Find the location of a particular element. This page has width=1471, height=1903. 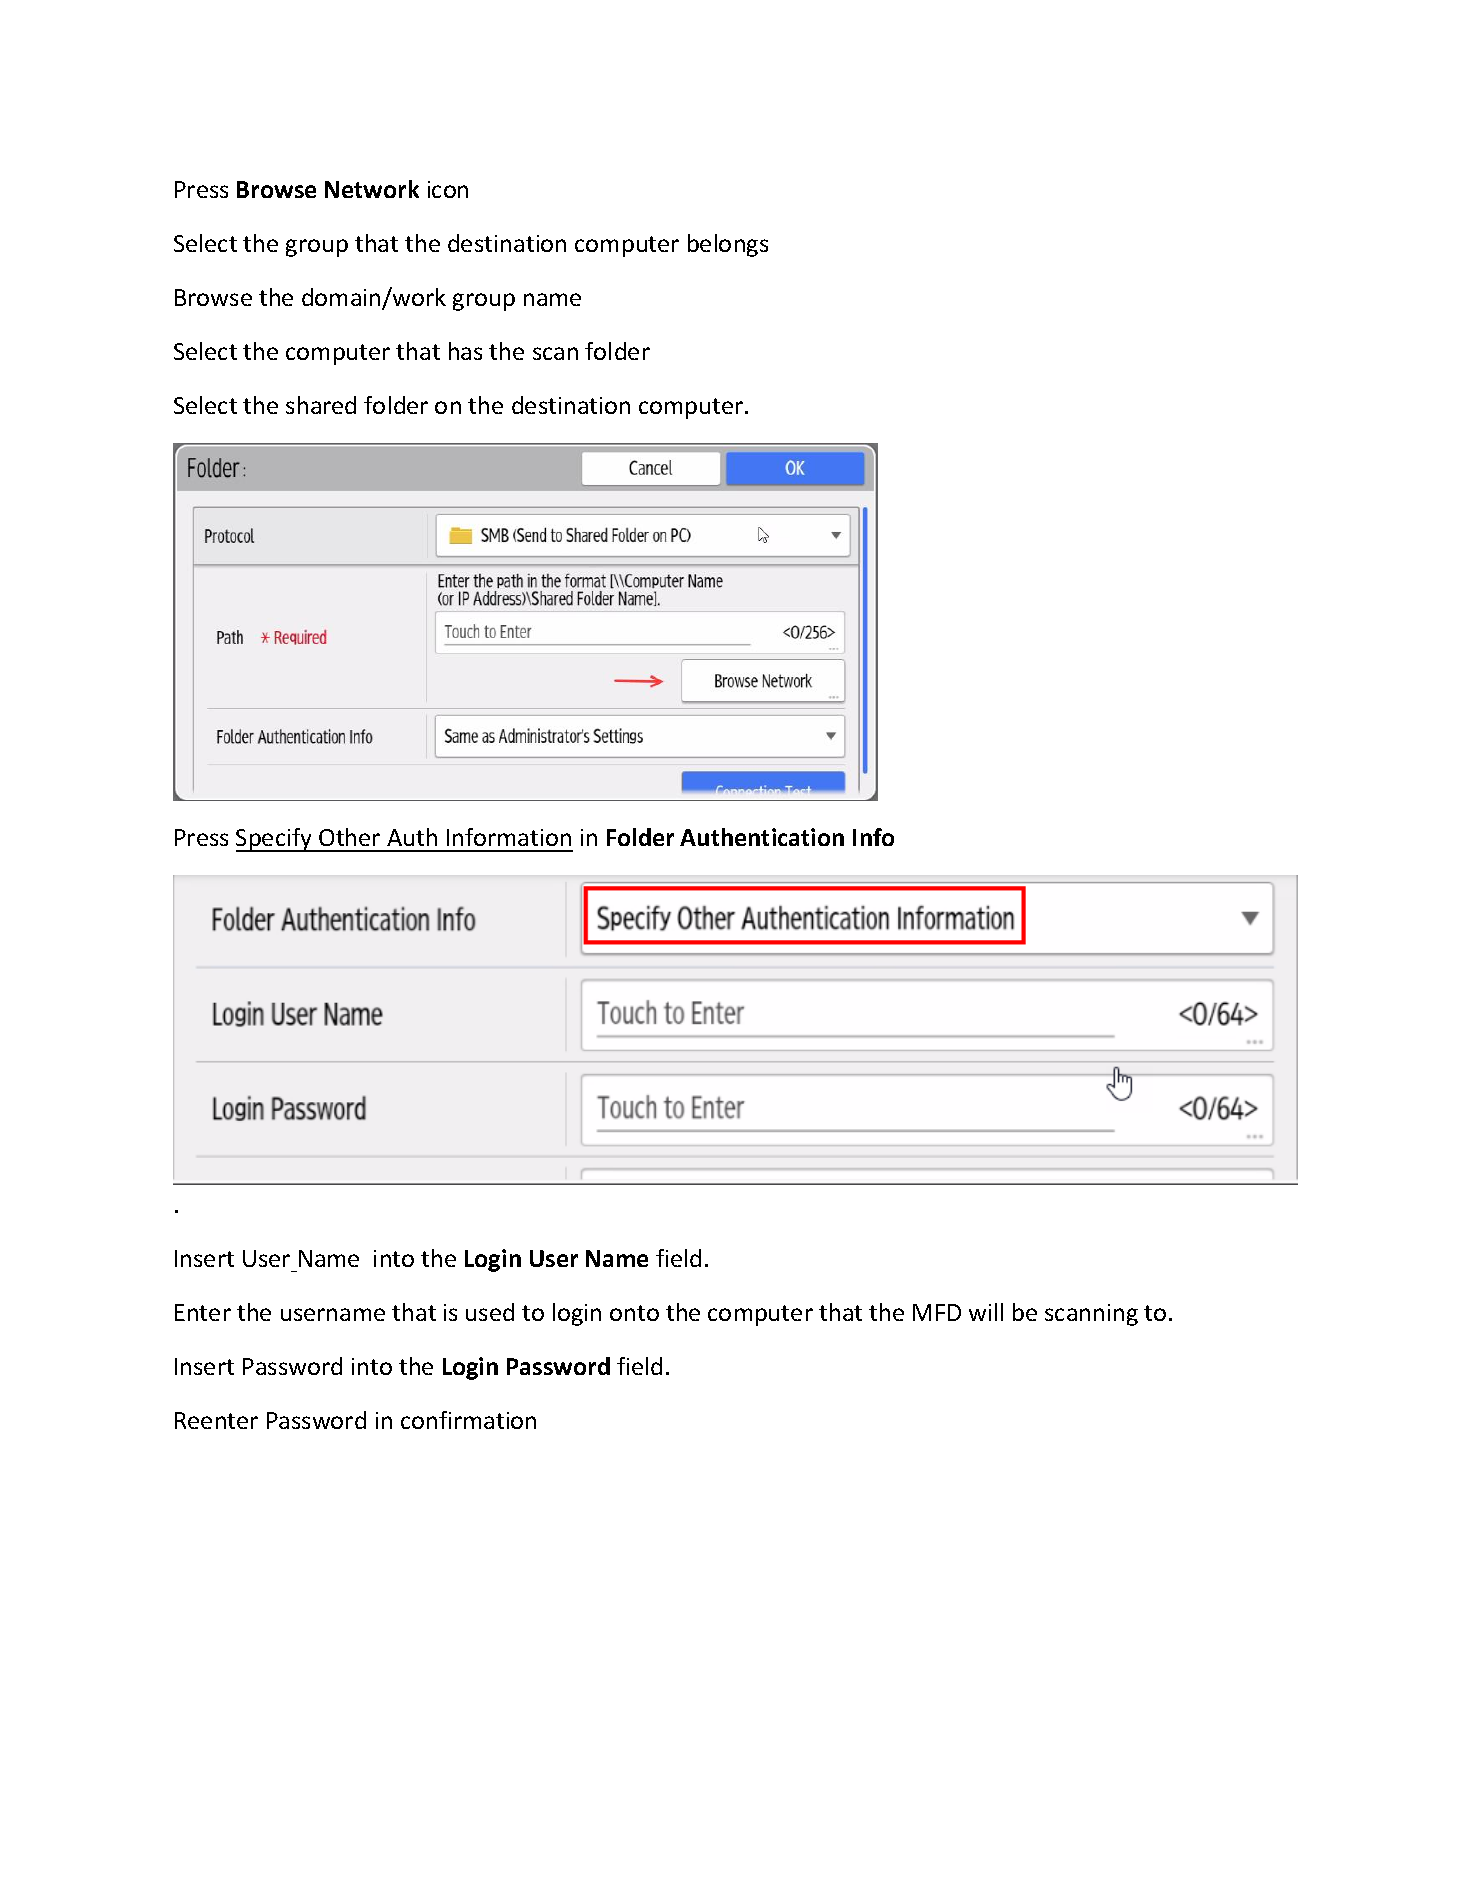

will is located at coordinates (986, 1312).
